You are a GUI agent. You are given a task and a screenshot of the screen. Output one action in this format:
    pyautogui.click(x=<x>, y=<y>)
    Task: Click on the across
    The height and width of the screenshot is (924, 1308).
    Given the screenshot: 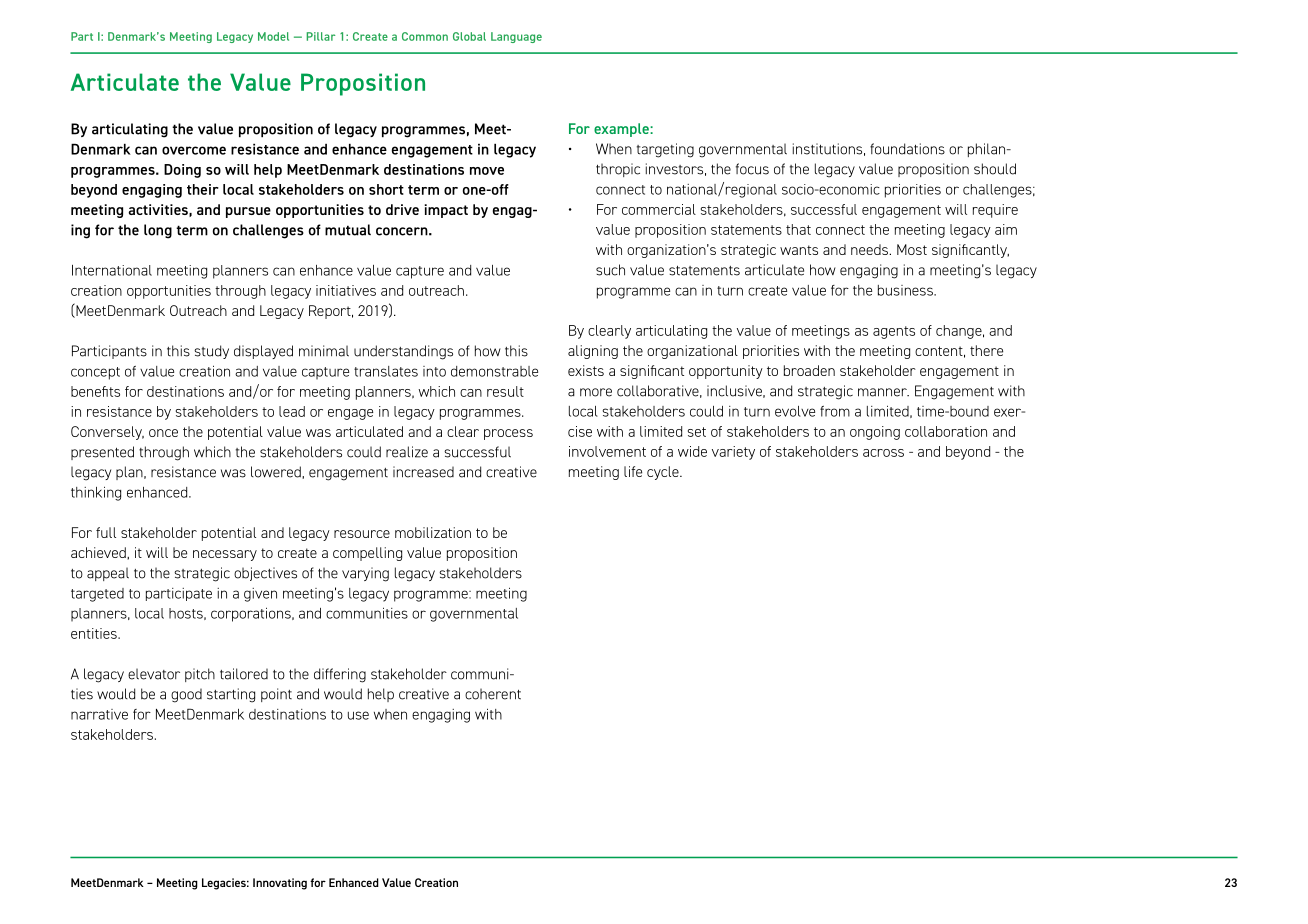 What is the action you would take?
    pyautogui.click(x=883, y=453)
